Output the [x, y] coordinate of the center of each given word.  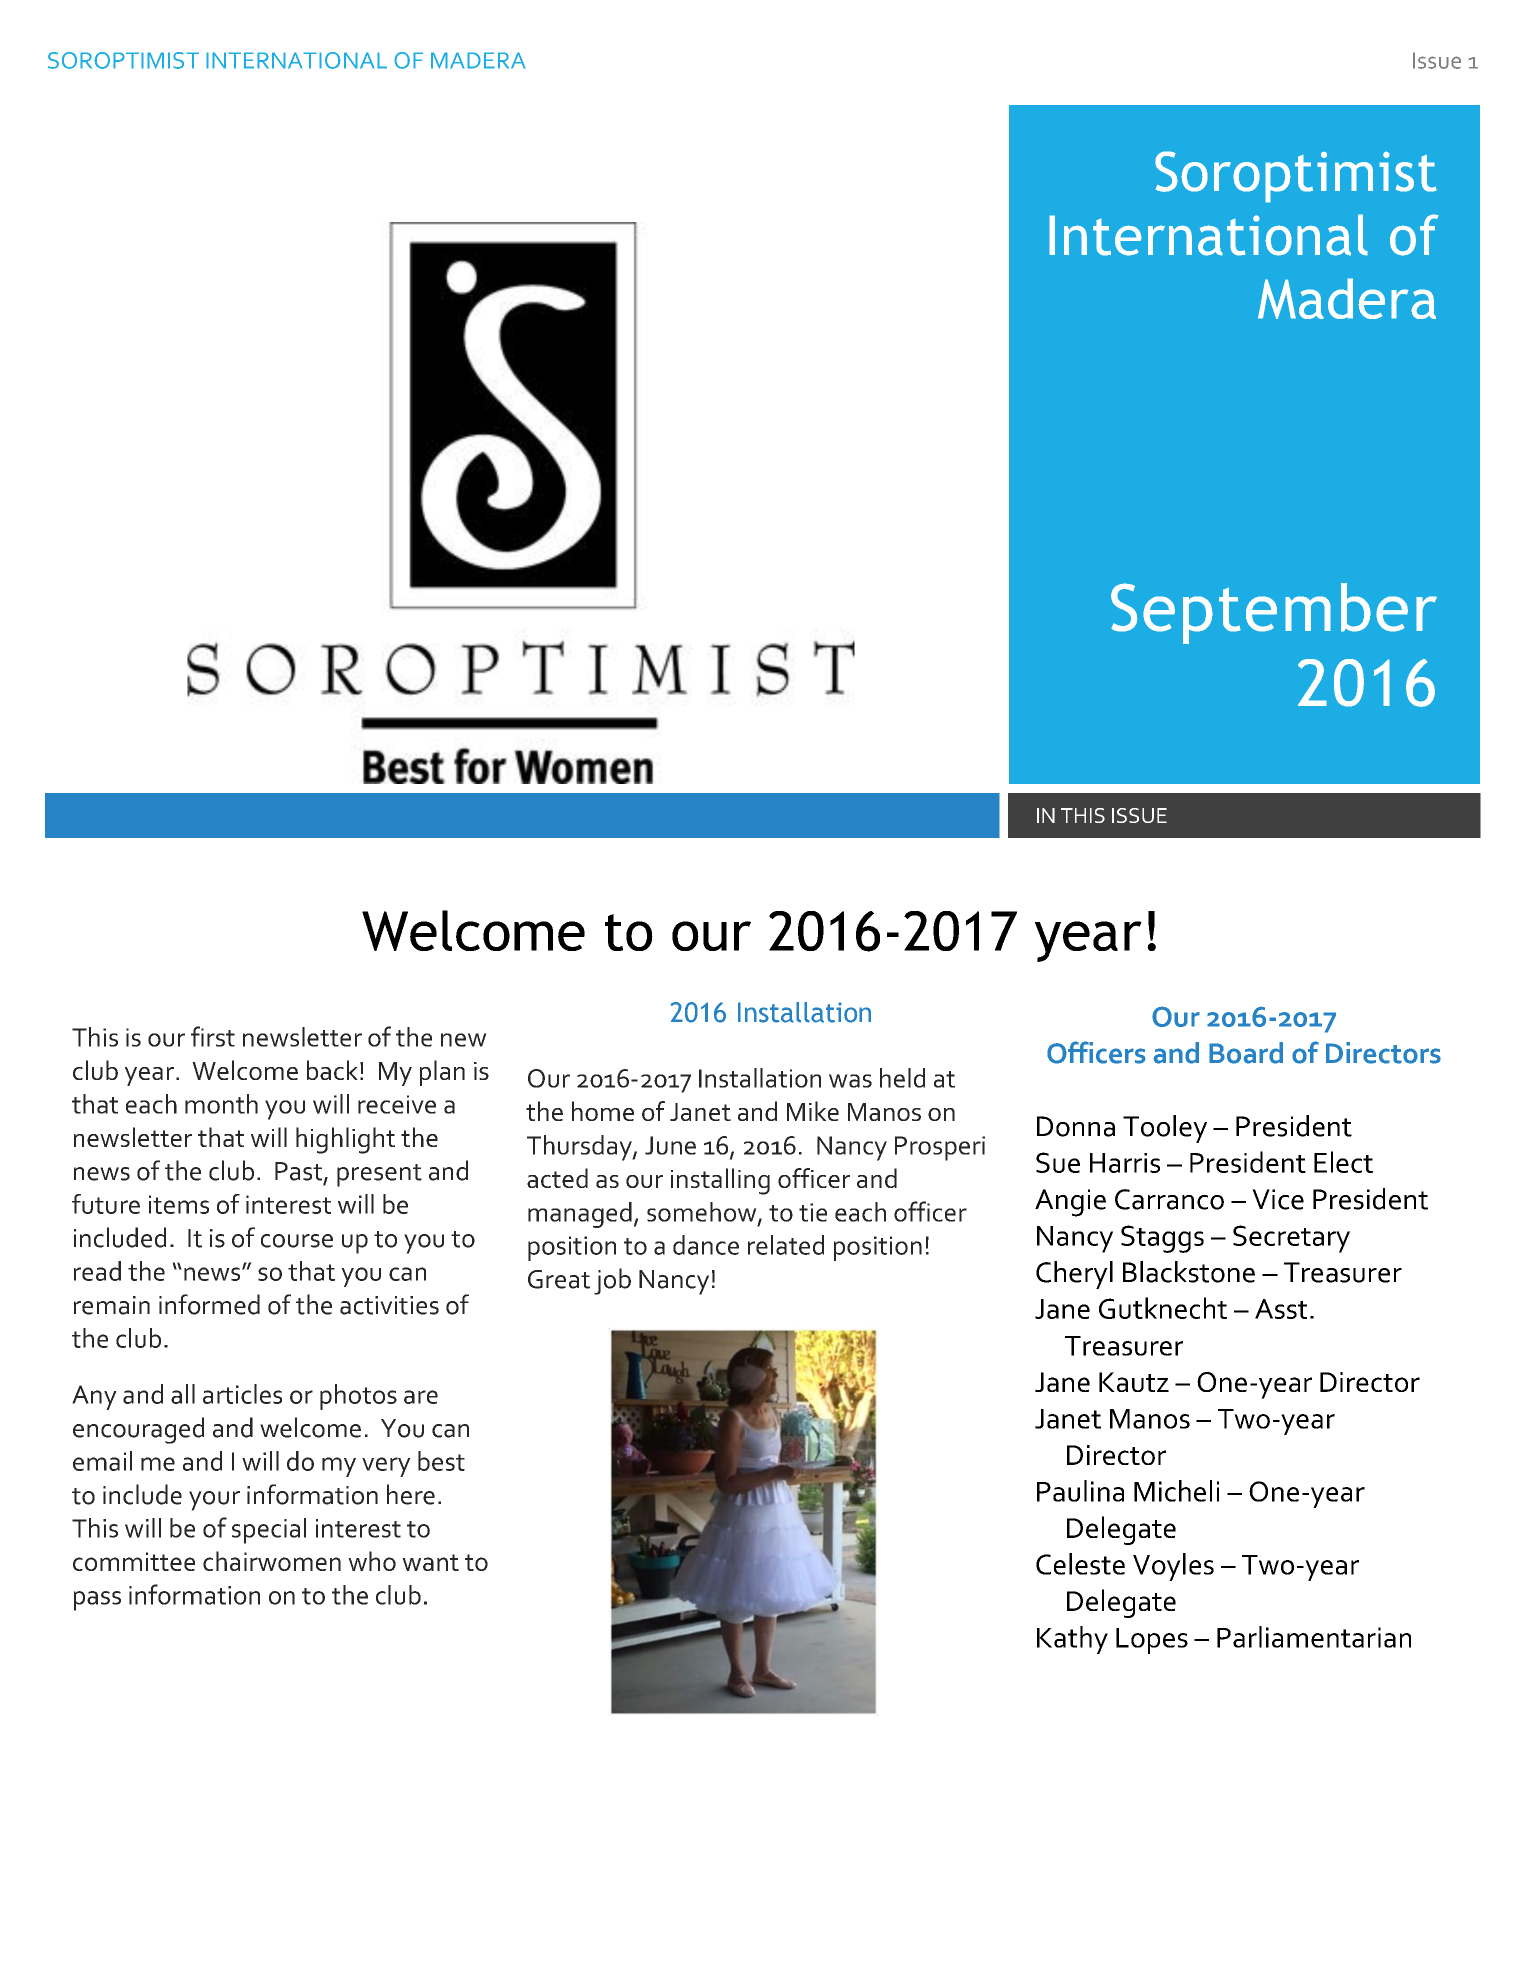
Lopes [1152, 1641]
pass [97, 1601]
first [213, 1036]
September [1274, 613]
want [430, 1562]
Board [1246, 1053]
